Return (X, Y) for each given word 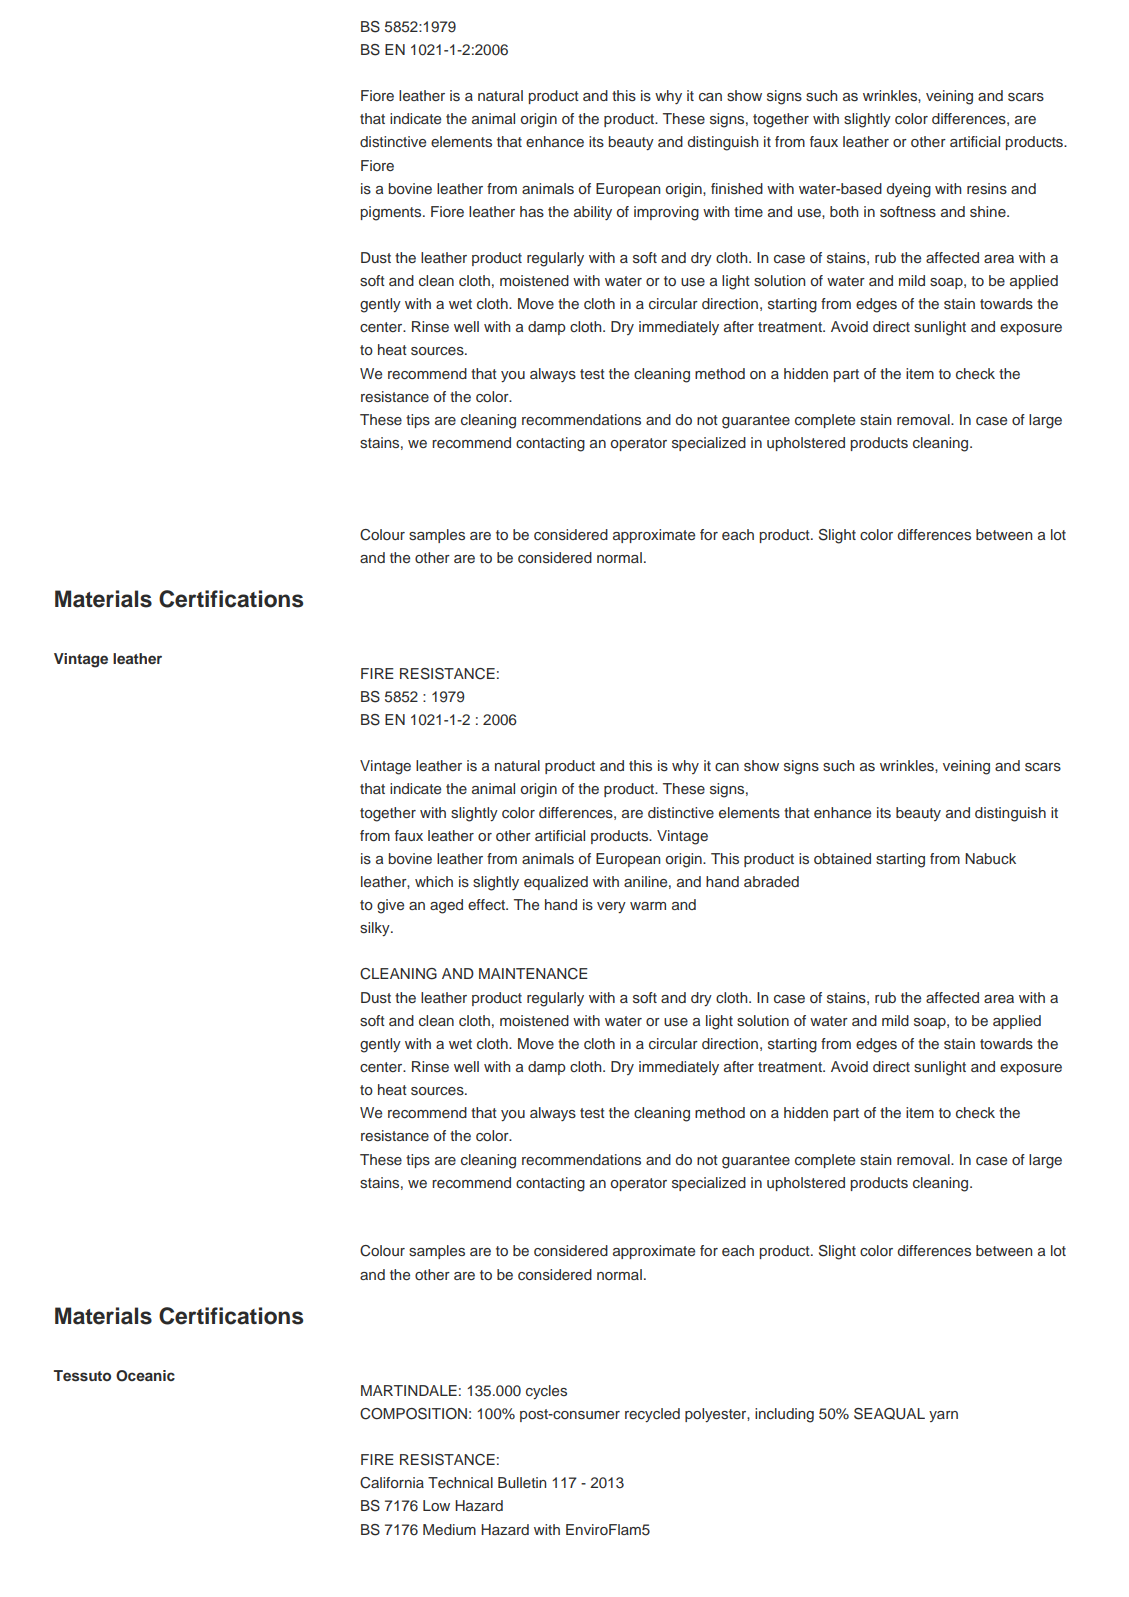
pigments (392, 213)
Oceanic (145, 1376)
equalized (556, 883)
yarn (943, 1416)
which (434, 881)
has (532, 211)
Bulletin (522, 1482)
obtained (842, 858)
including (784, 1415)
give (390, 906)
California (392, 1483)
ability (593, 213)
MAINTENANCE (533, 974)
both (844, 211)
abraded (771, 881)
